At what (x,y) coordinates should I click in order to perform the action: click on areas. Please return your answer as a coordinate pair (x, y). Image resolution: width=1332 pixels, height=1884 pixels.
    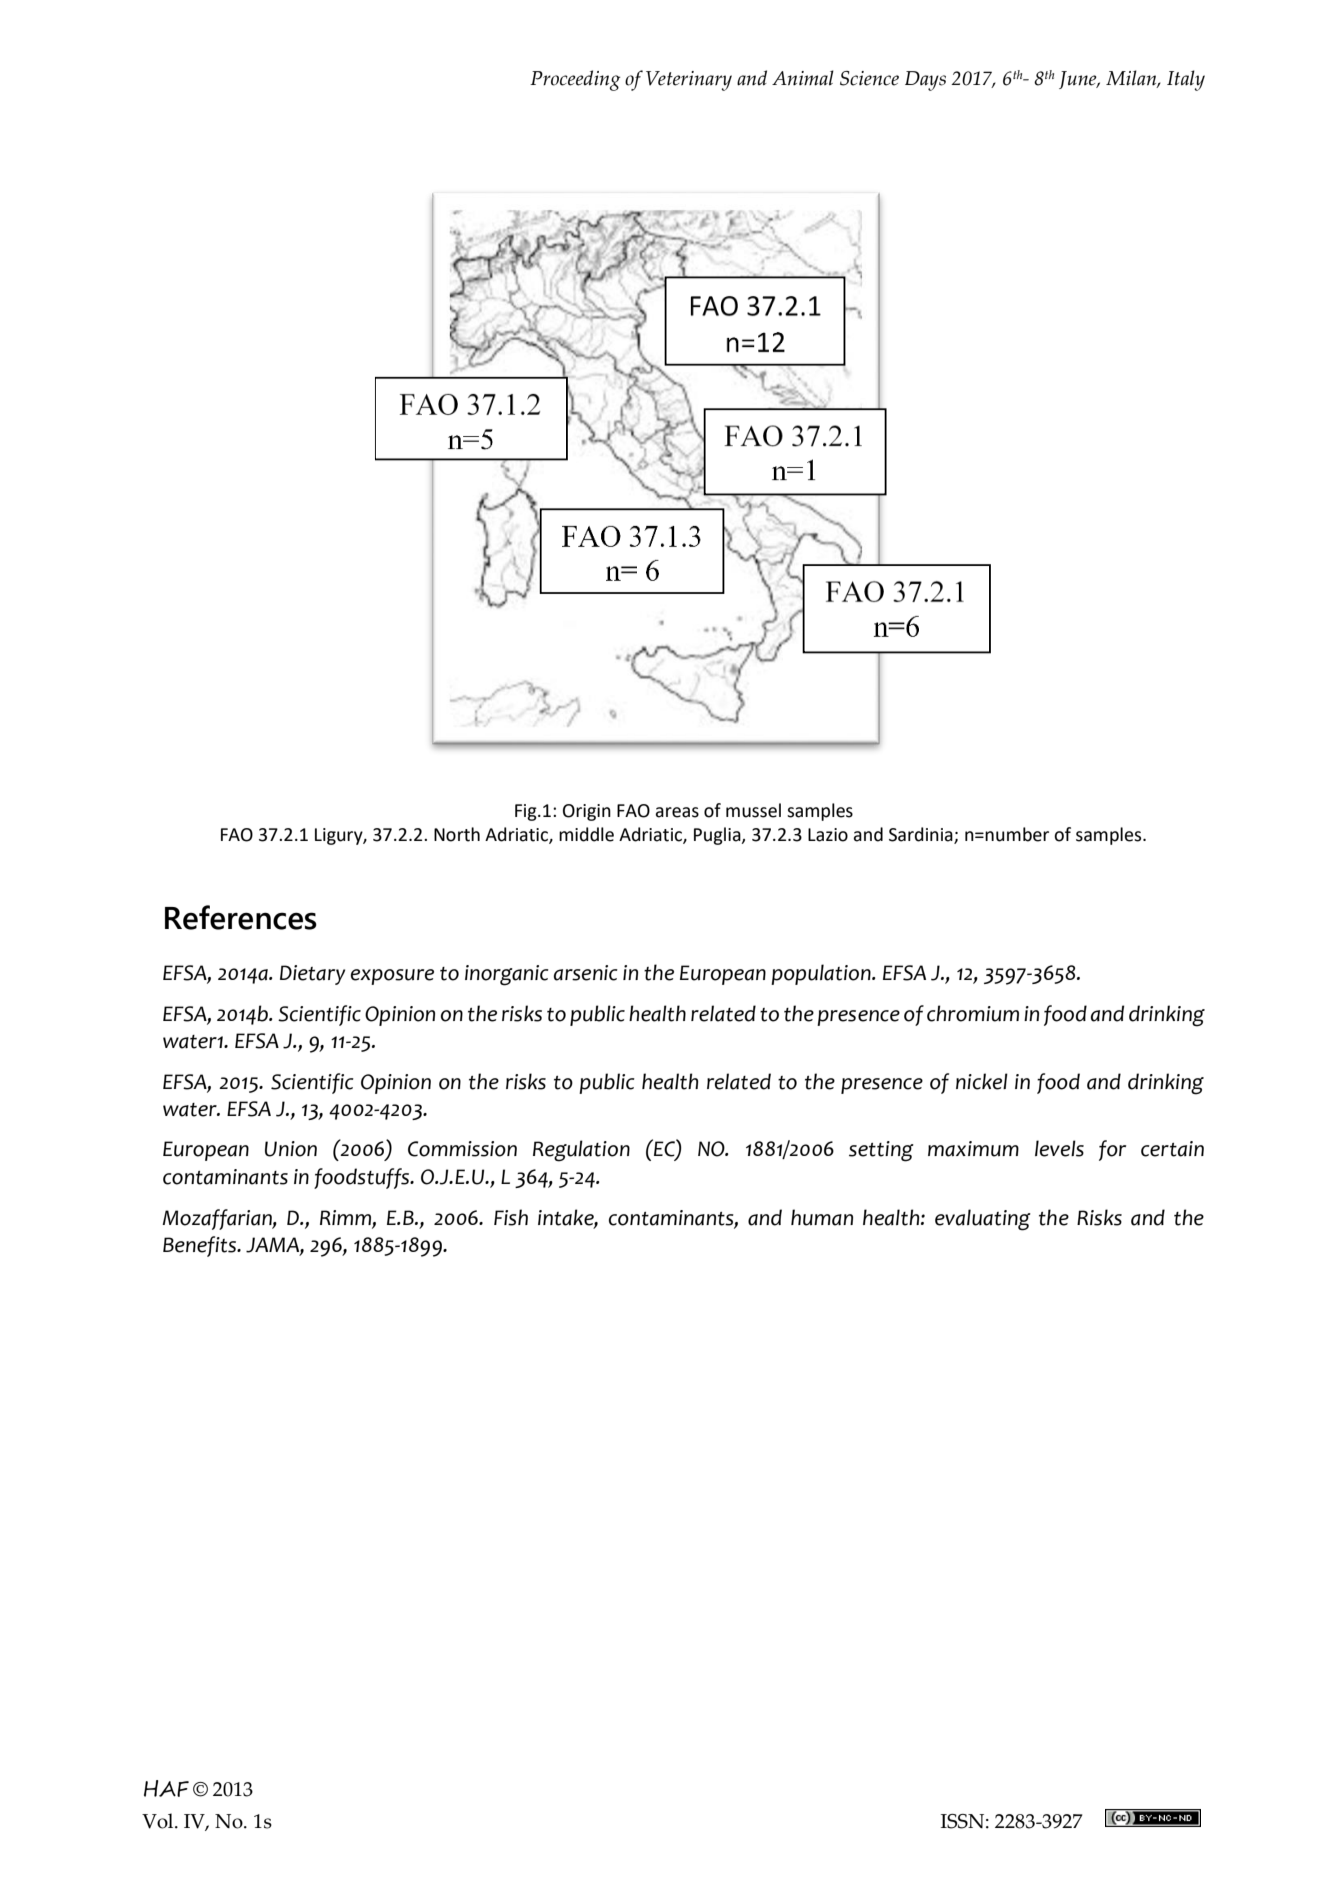
    Looking at the image, I should click on (677, 812).
